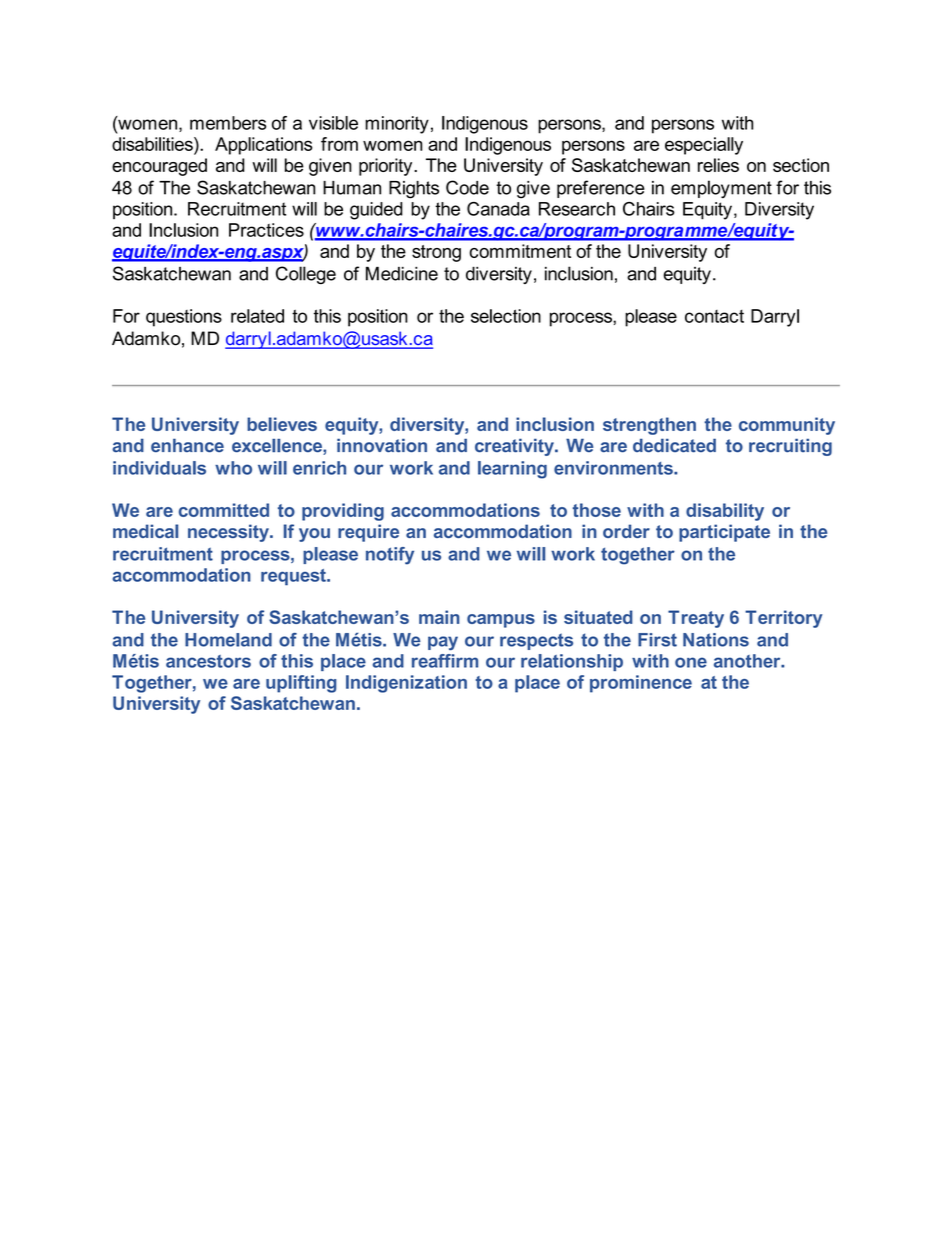 Image resolution: width=952 pixels, height=1233 pixels. What do you see at coordinates (257, 316) in the image?
I see `related` at bounding box center [257, 316].
